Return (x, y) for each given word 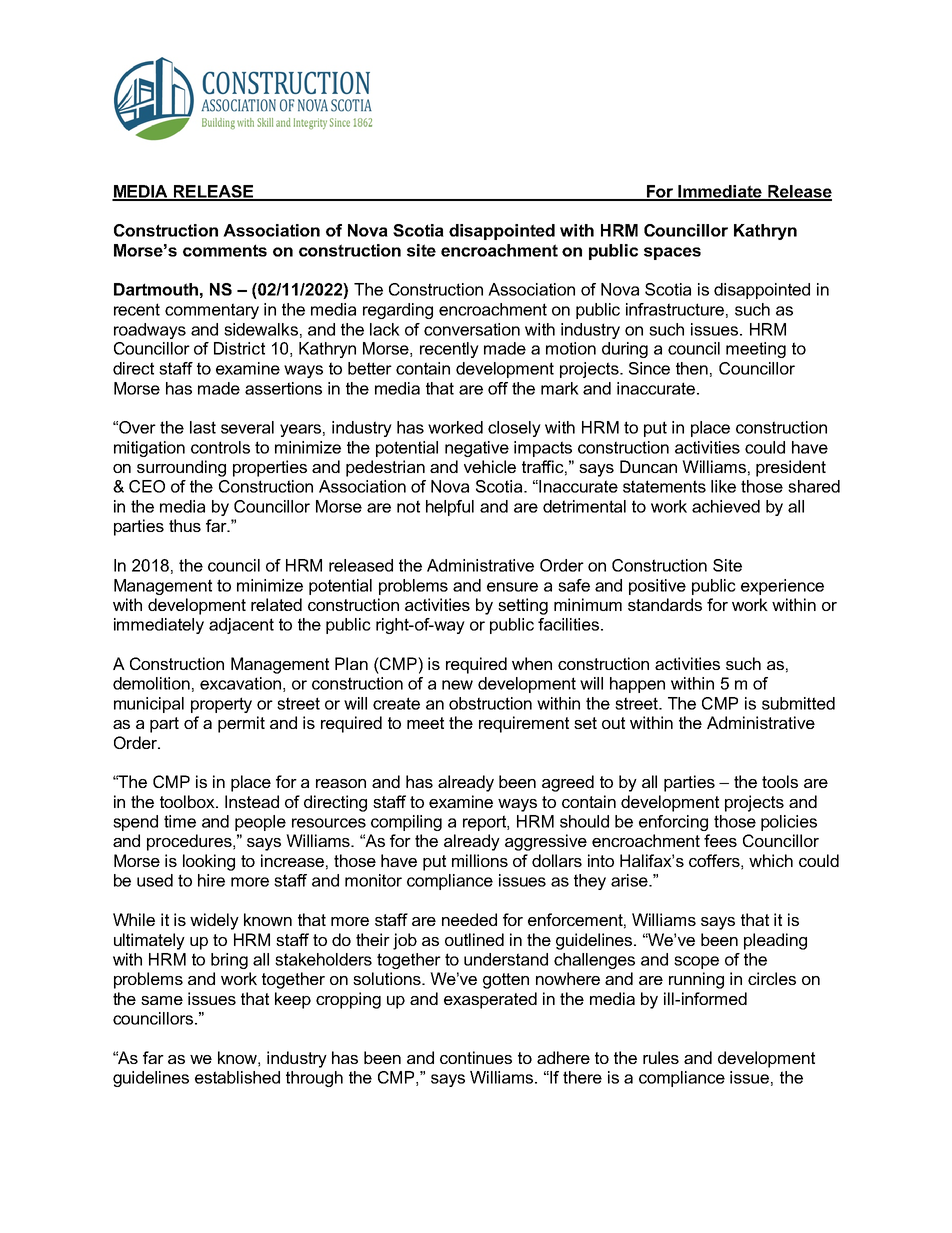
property (221, 705)
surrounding (181, 468)
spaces (672, 253)
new (457, 685)
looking (209, 862)
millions (480, 860)
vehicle (490, 466)
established (237, 1077)
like (723, 486)
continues (476, 1057)
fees (720, 840)
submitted (798, 703)
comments (225, 250)
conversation (472, 329)
